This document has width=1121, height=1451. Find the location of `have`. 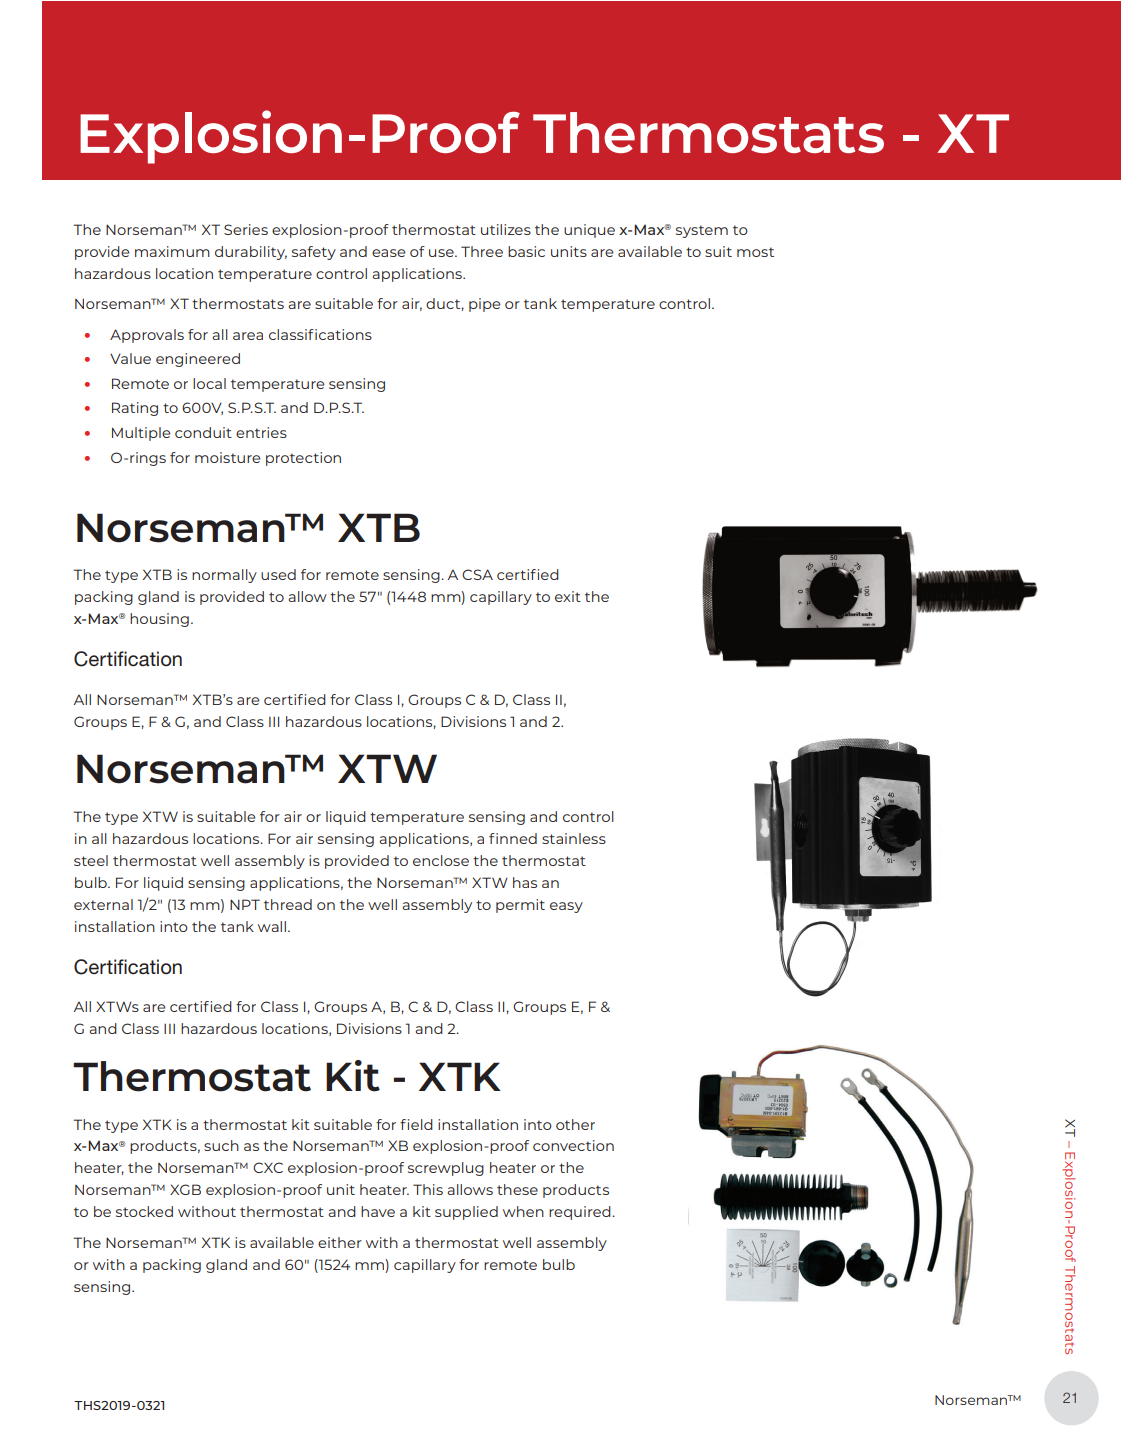

have is located at coordinates (378, 1211).
